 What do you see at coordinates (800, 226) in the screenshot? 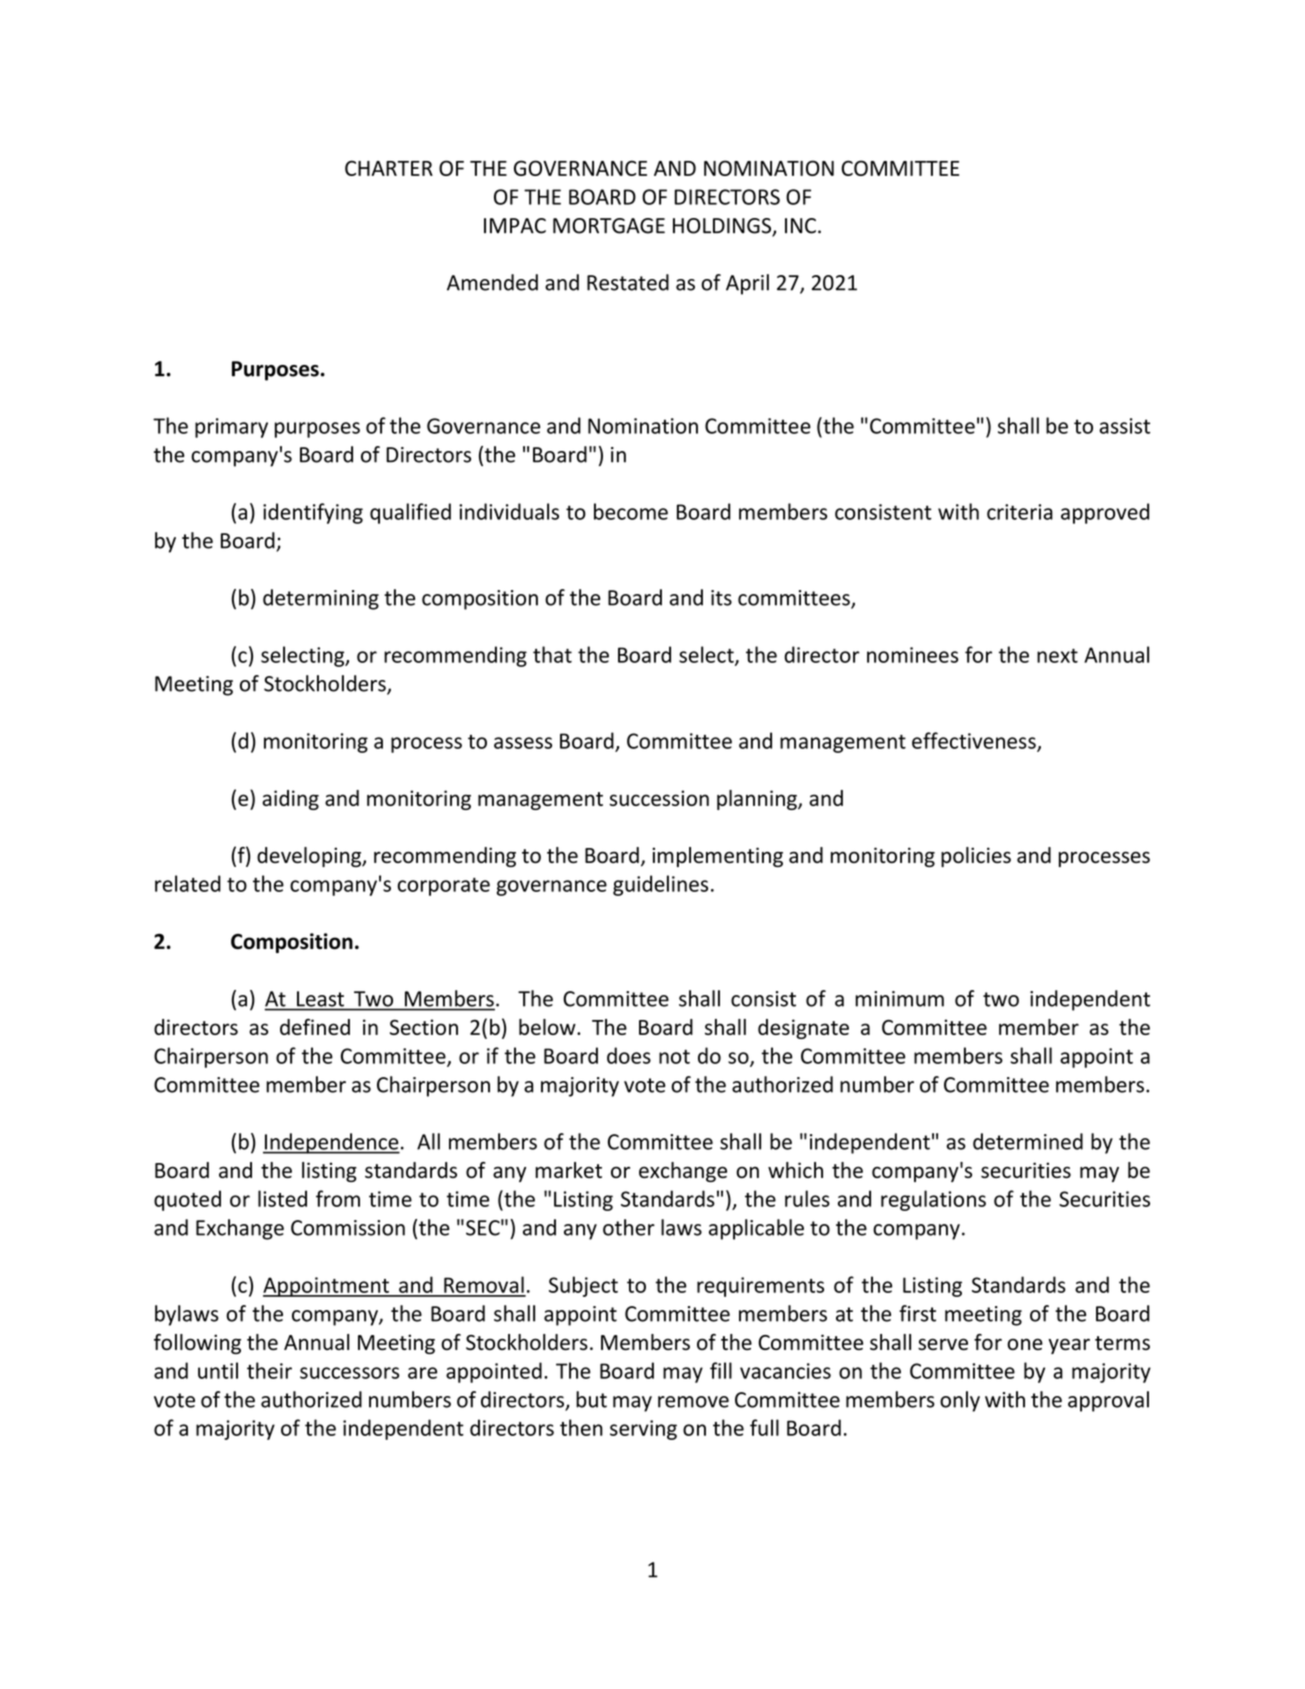
I see `INC` at bounding box center [800, 226].
